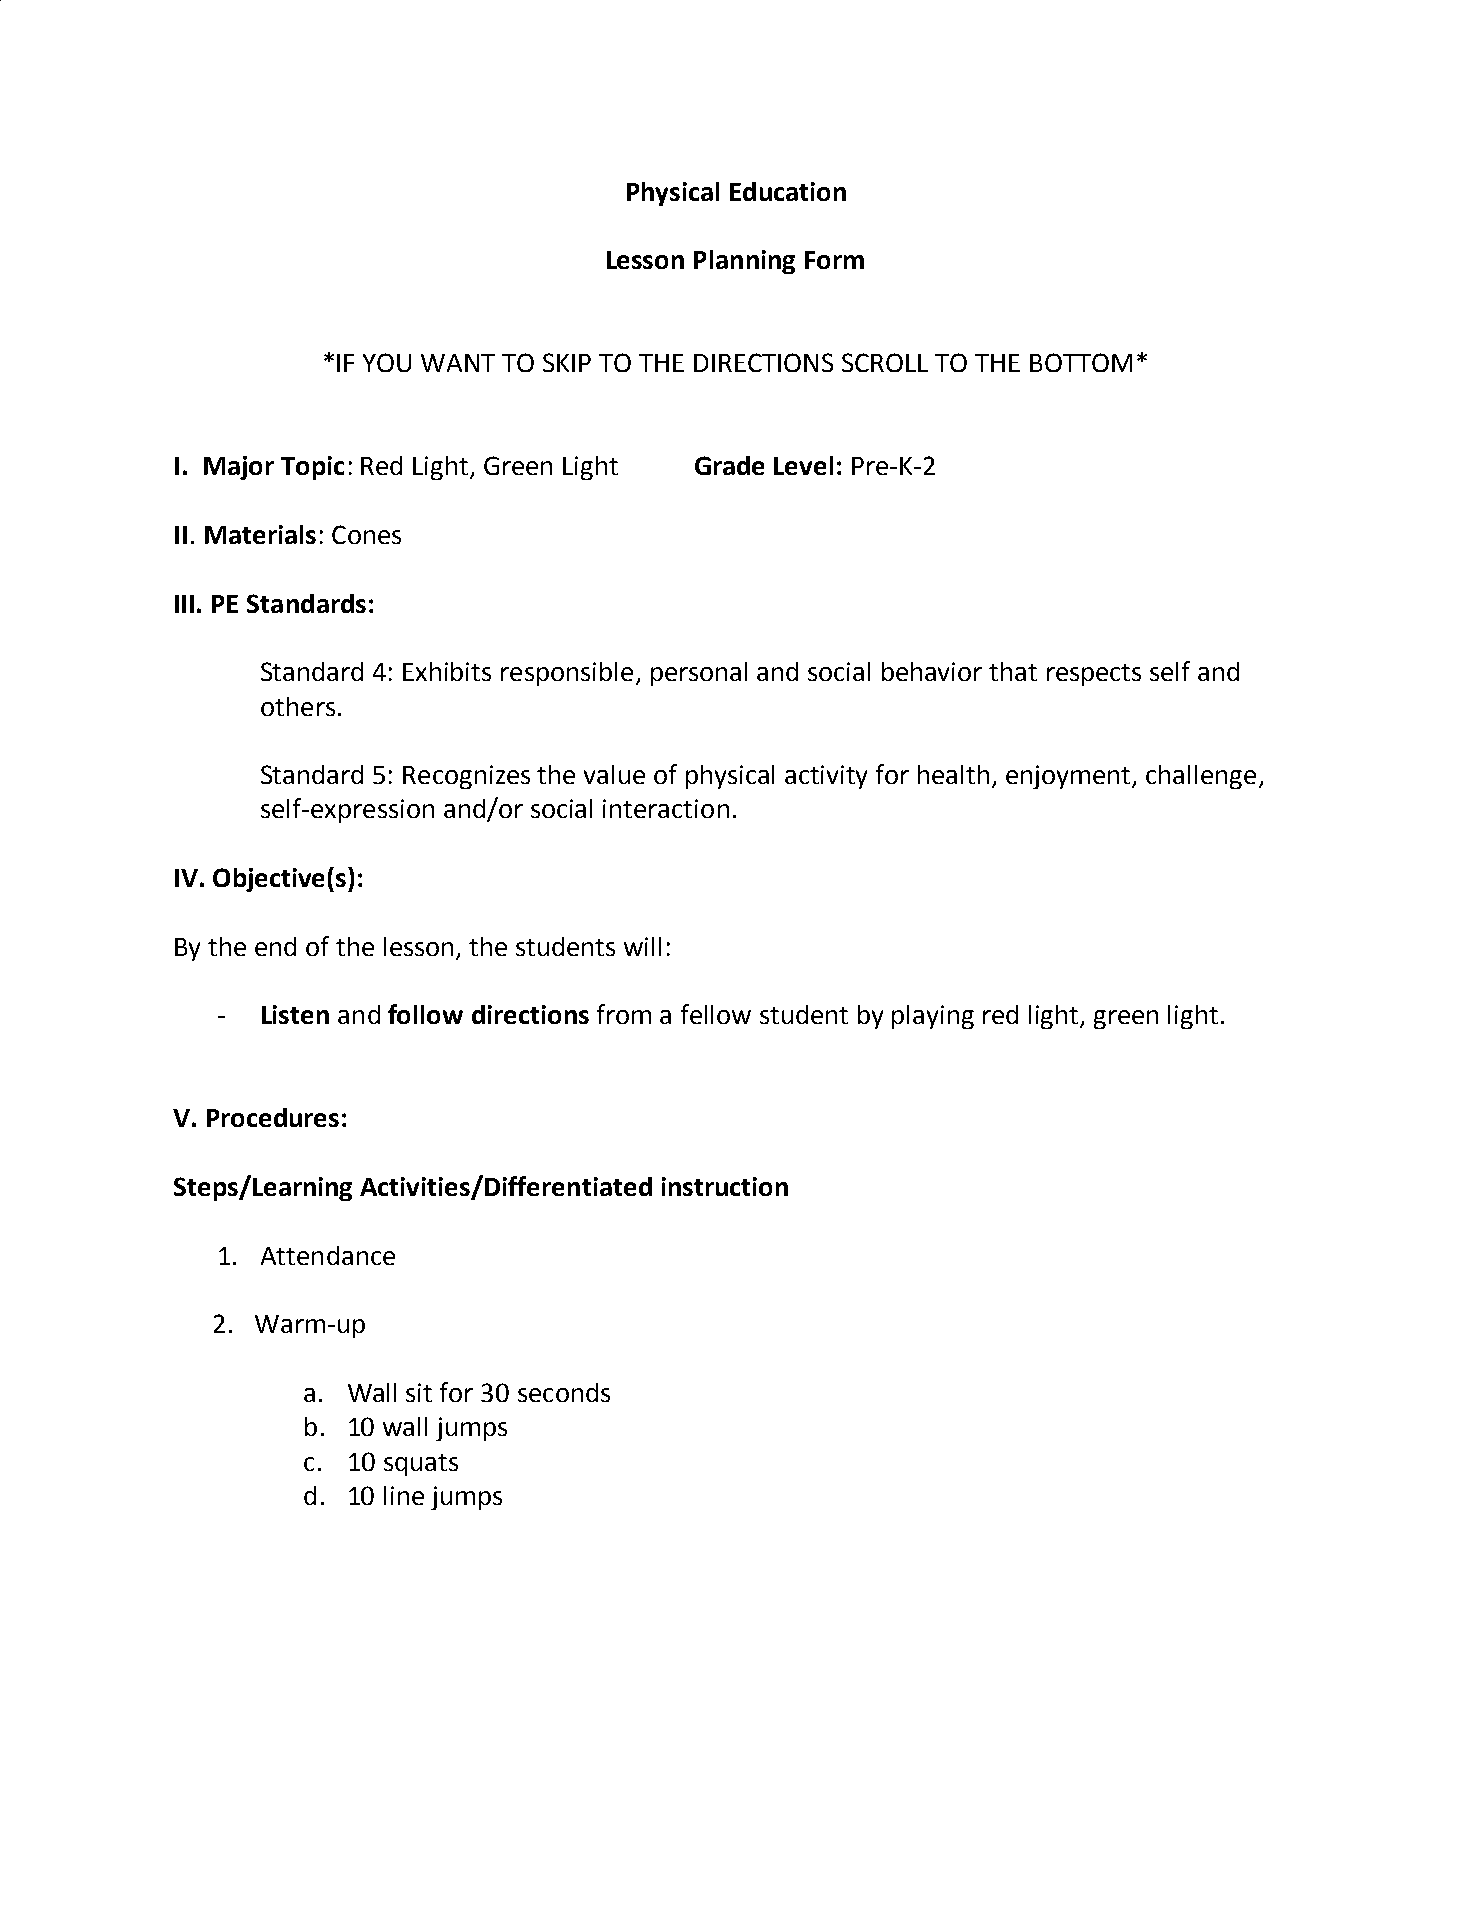  Describe the element at coordinates (666, 808) in the document. I see `interaction` at that location.
